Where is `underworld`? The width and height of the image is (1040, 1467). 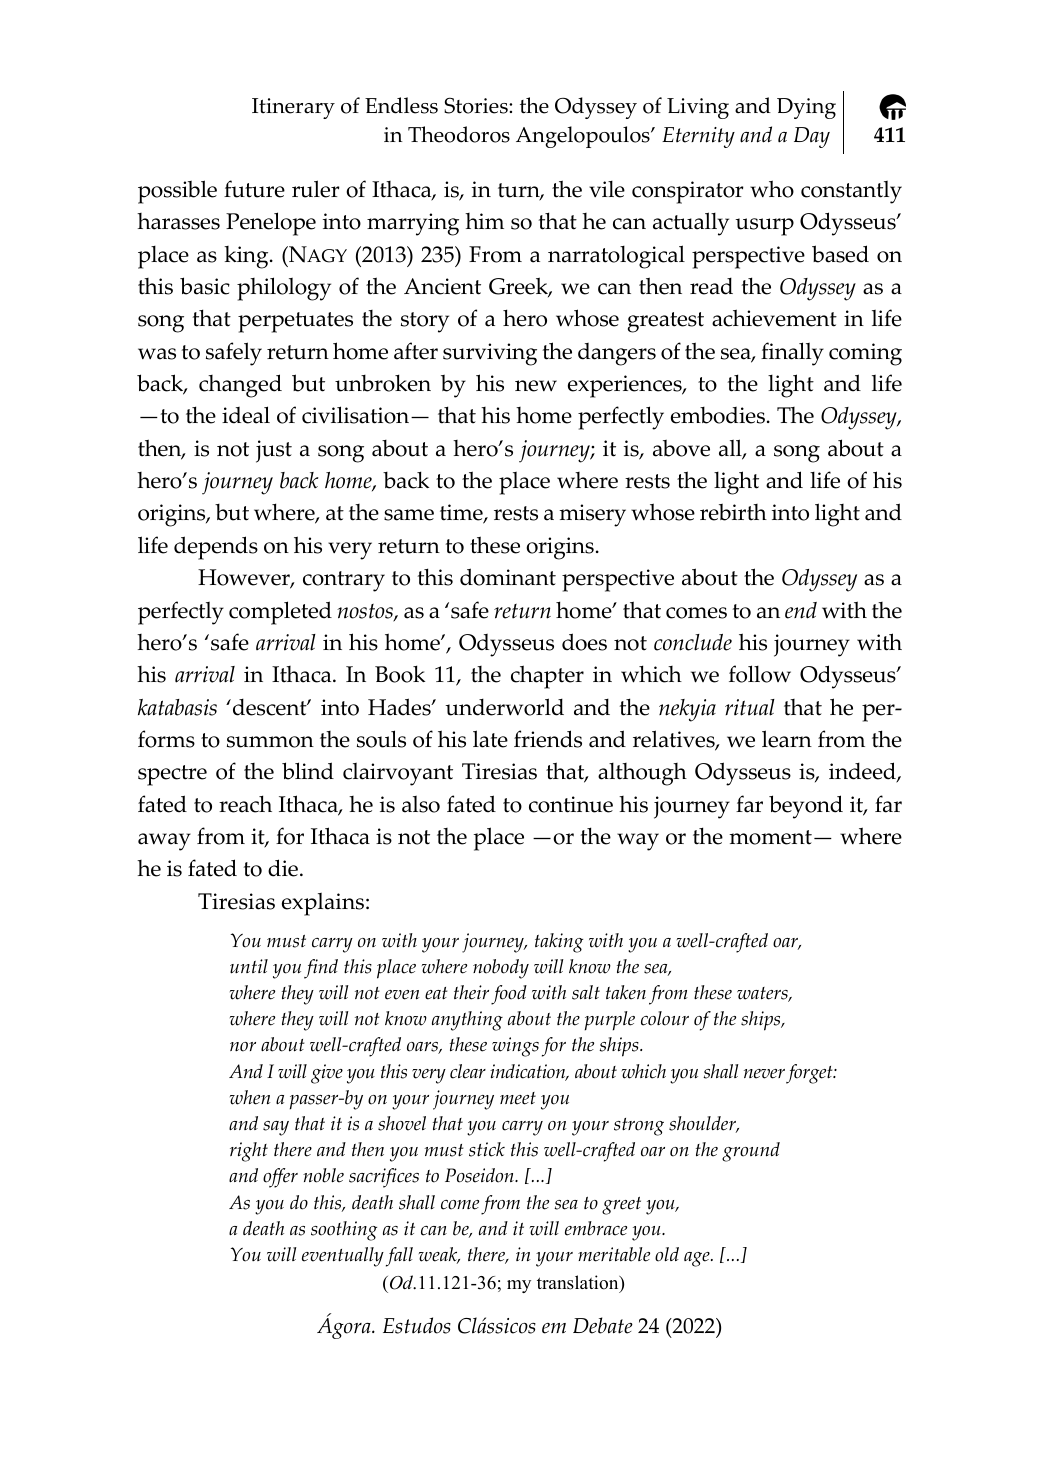 underworld is located at coordinates (504, 707).
